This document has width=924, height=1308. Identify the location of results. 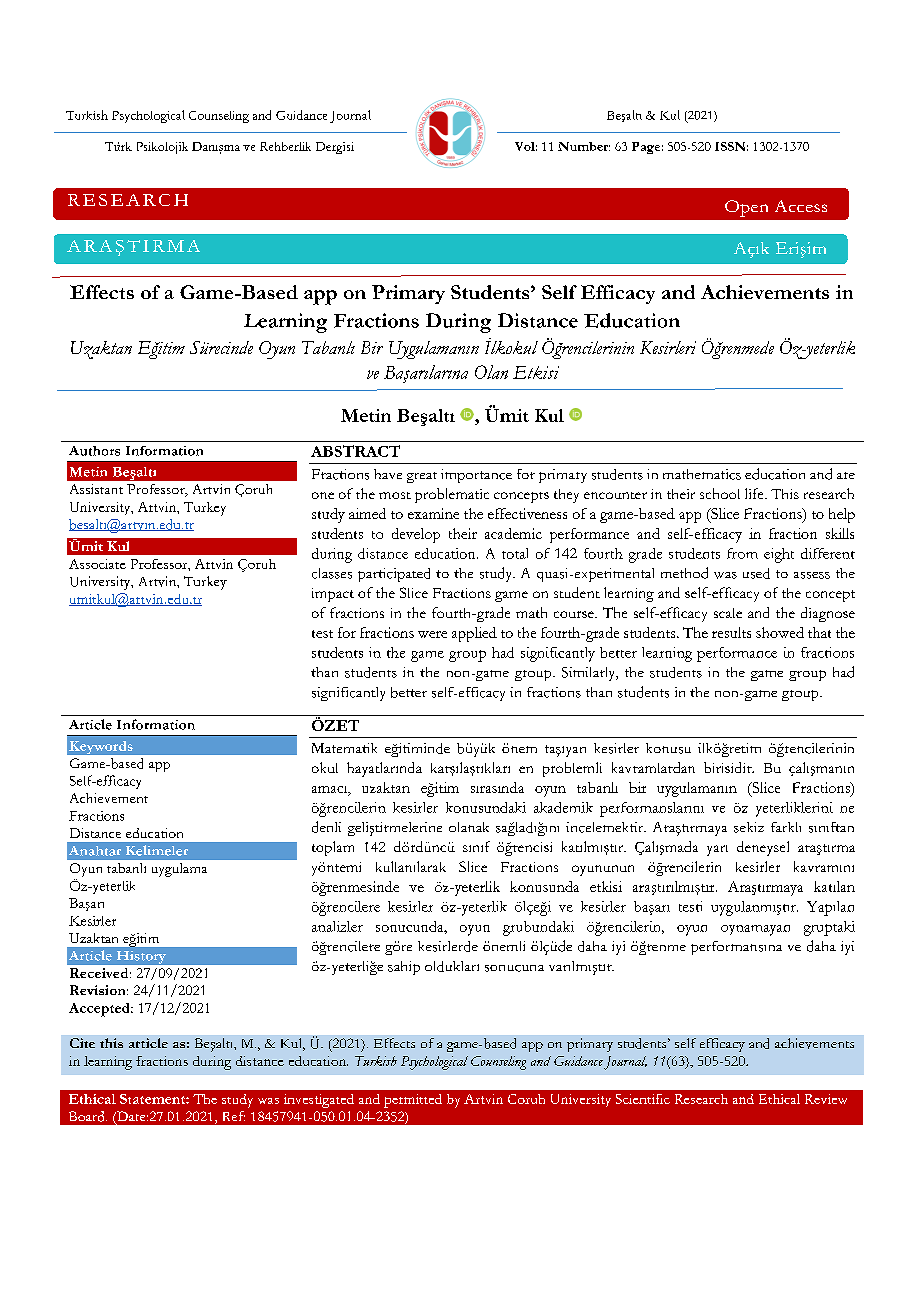
(731, 632).
